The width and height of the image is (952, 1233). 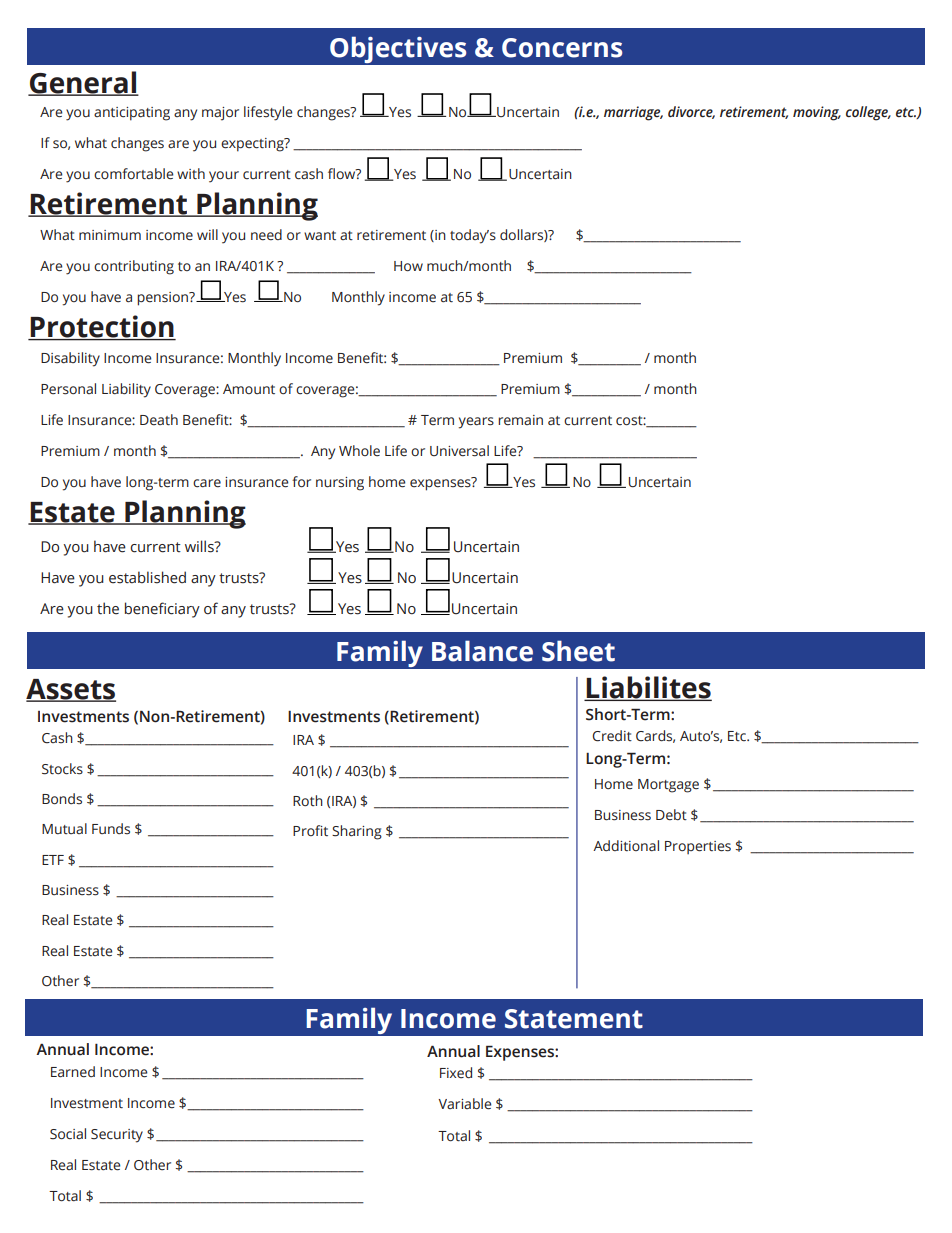 What do you see at coordinates (408, 266) in the image?
I see `How` at bounding box center [408, 266].
